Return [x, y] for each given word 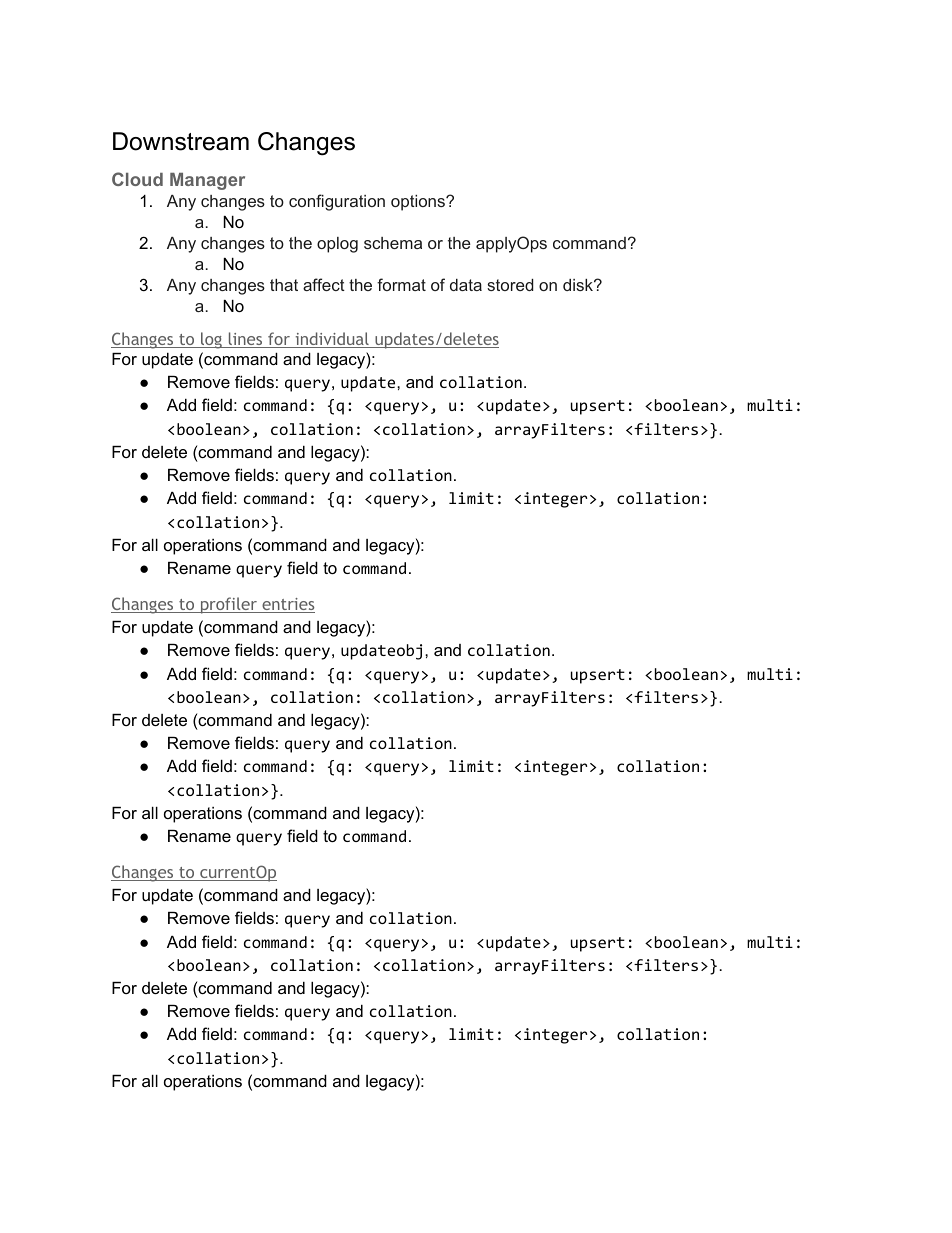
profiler [228, 605]
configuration [337, 202]
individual [332, 340]
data [466, 285]
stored [510, 285]
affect [324, 284]
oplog [337, 245]
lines [245, 340]
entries [287, 605]
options [419, 203]
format [401, 284]
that [284, 285]
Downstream [181, 141]
